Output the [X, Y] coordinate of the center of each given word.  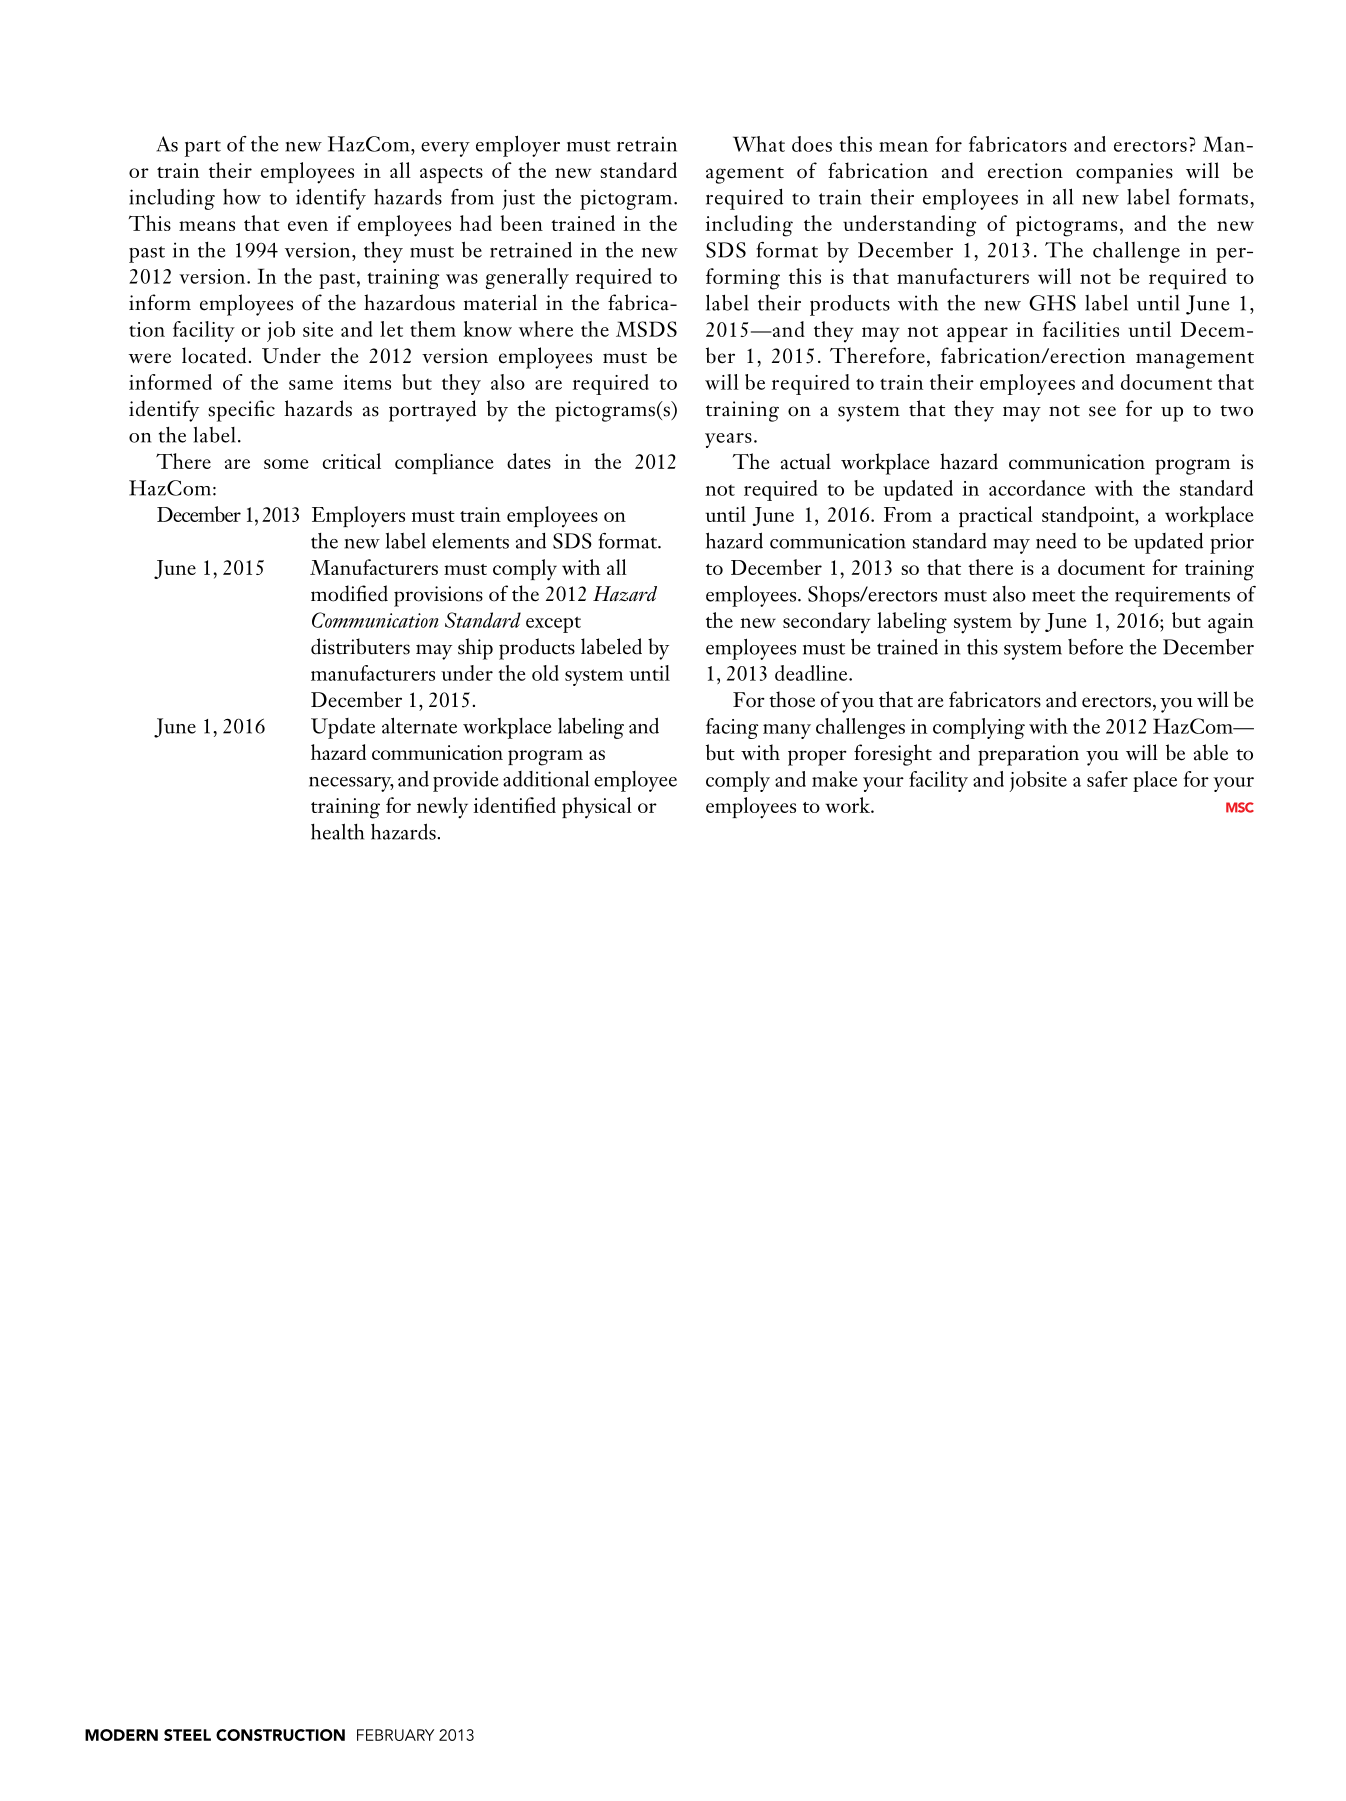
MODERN [121, 1735]
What [759, 144]
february [395, 1735]
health [337, 831]
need [1056, 541]
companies [1124, 173]
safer [1107, 779]
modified [349, 593]
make [835, 779]
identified [514, 805]
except [553, 624]
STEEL [187, 1735]
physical [597, 808]
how [242, 197]
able [1211, 752]
